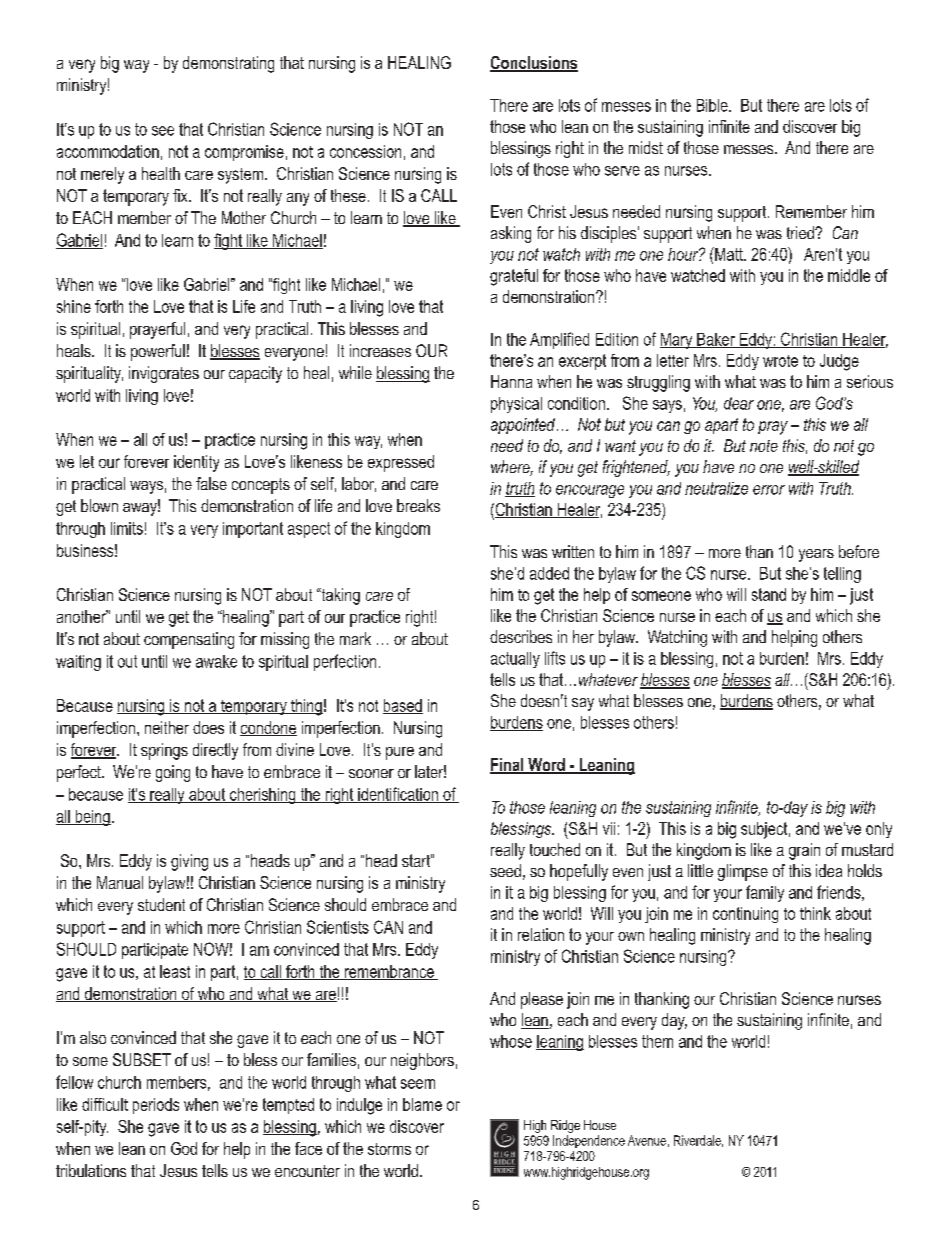  I want to click on Conclusions, so click(534, 64).
